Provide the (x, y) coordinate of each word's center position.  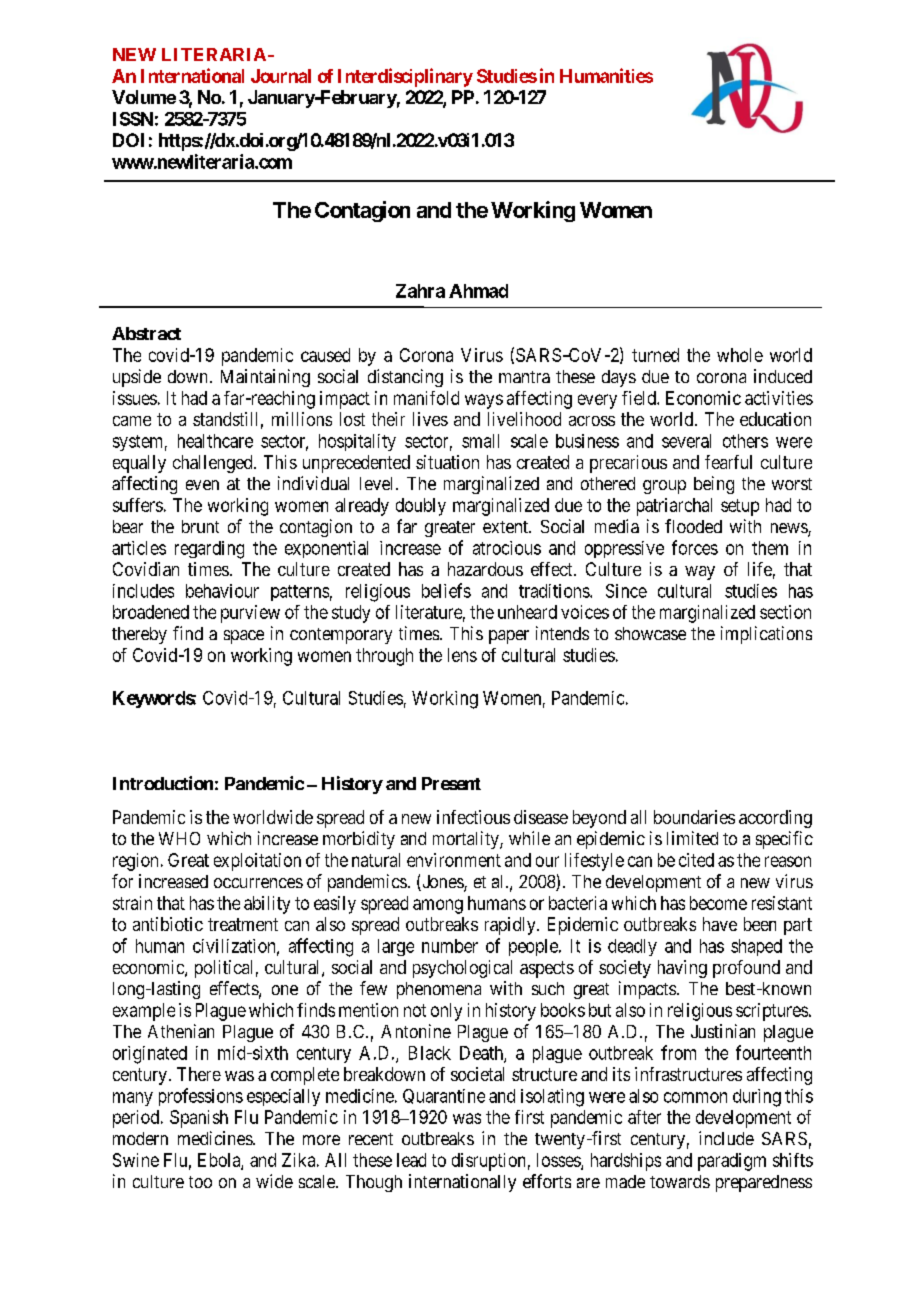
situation (447, 462)
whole (740, 355)
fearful (728, 462)
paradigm (732, 1162)
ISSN (133, 119)
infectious (473, 817)
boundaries (694, 817)
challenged (214, 464)
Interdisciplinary (405, 77)
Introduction (163, 783)
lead (411, 1160)
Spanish (199, 1119)
